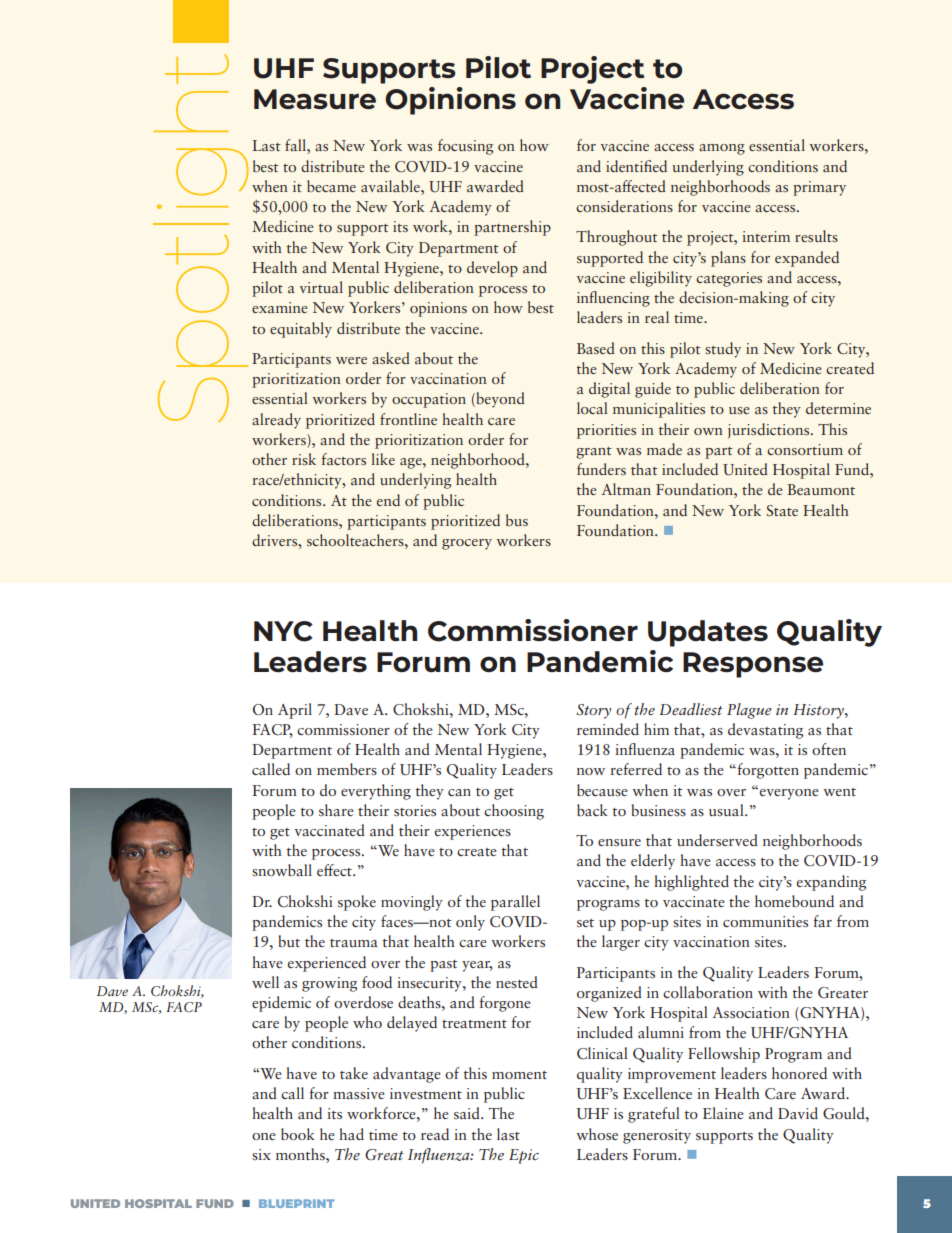 Image resolution: width=952 pixels, height=1233 pixels. What do you see at coordinates (301, 1154) in the screenshot?
I see `months` at bounding box center [301, 1154].
